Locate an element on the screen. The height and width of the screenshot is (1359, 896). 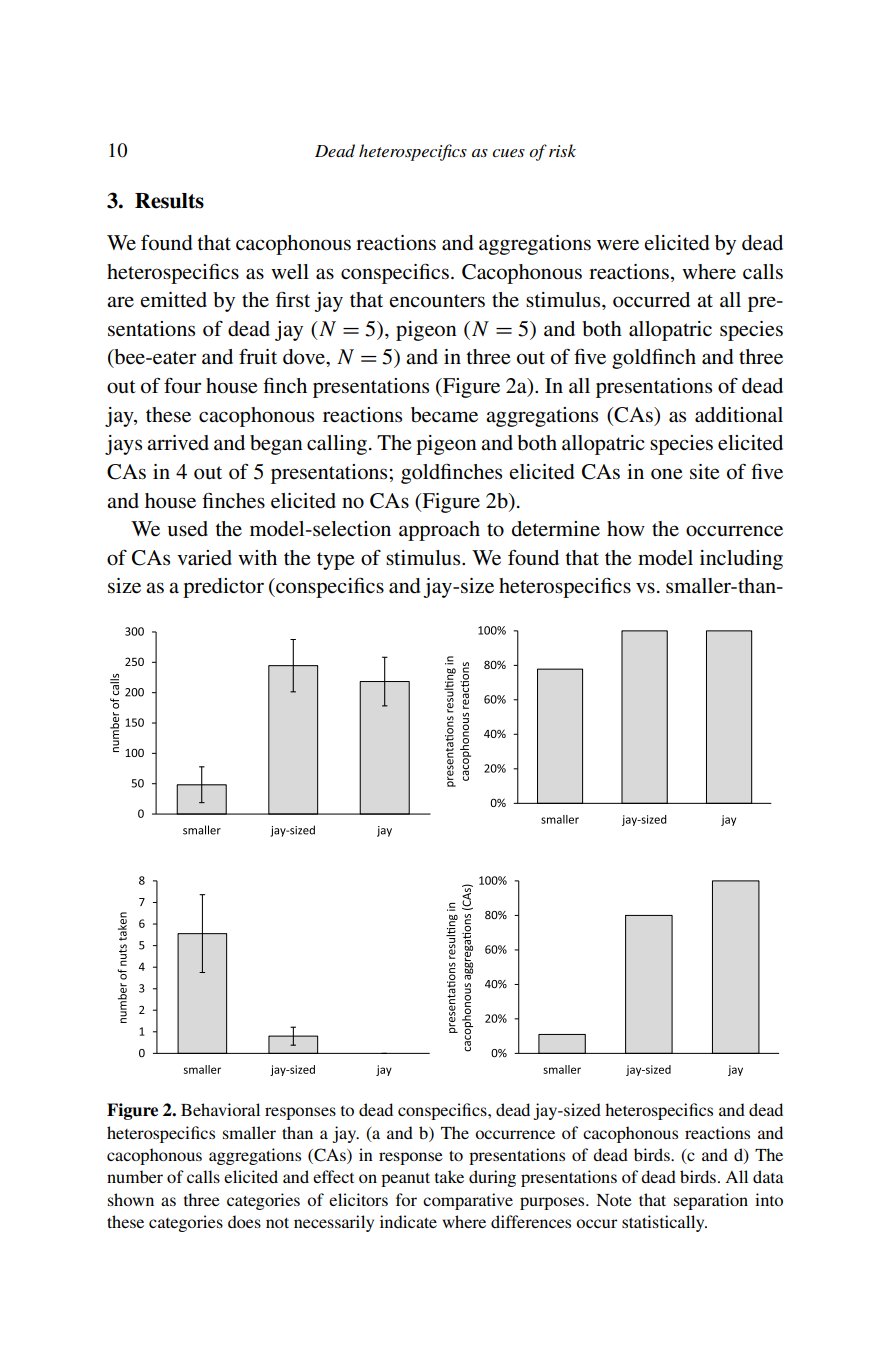
Results is located at coordinates (169, 201).
